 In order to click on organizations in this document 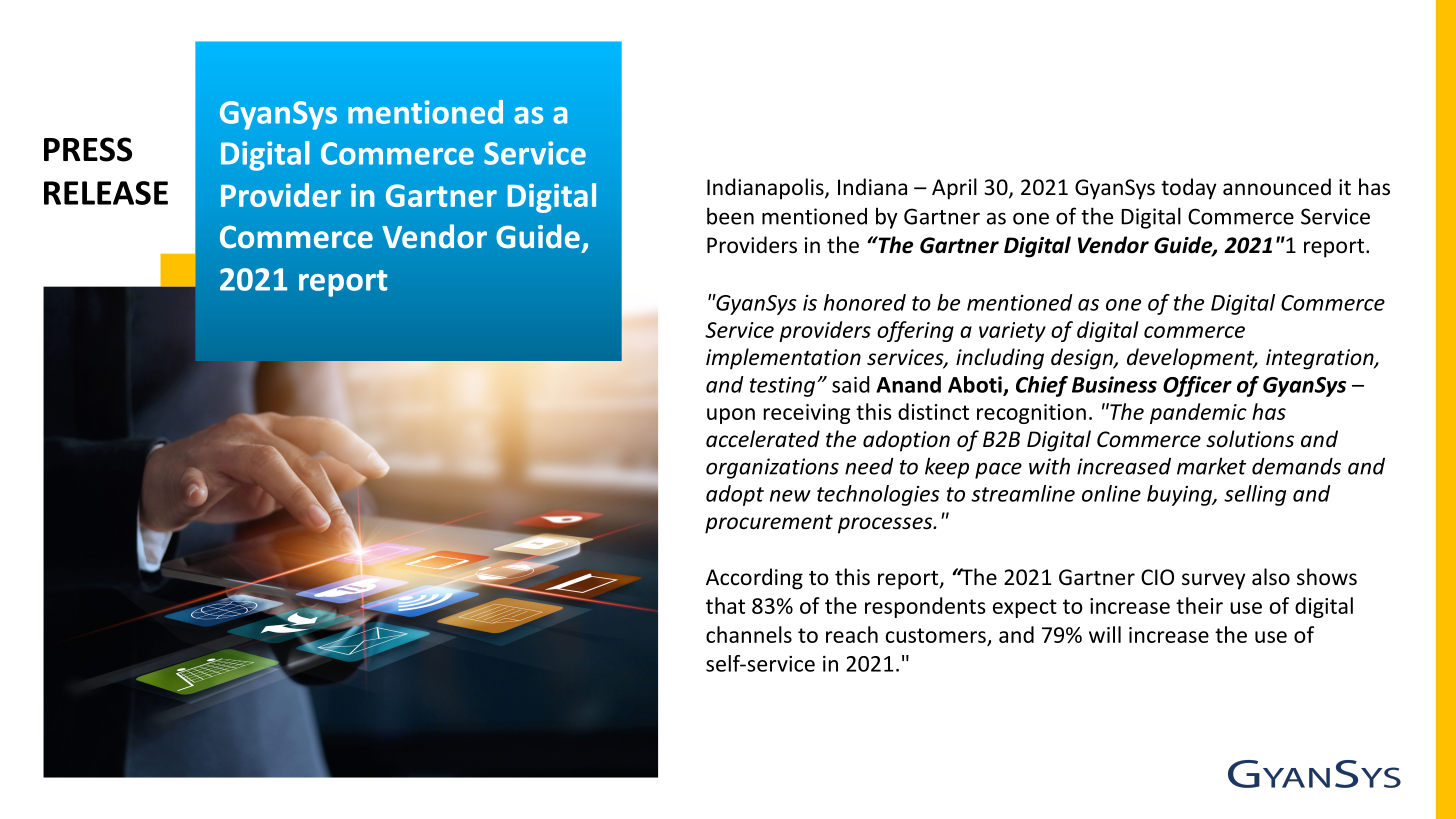, I will do `click(772, 468)`.
